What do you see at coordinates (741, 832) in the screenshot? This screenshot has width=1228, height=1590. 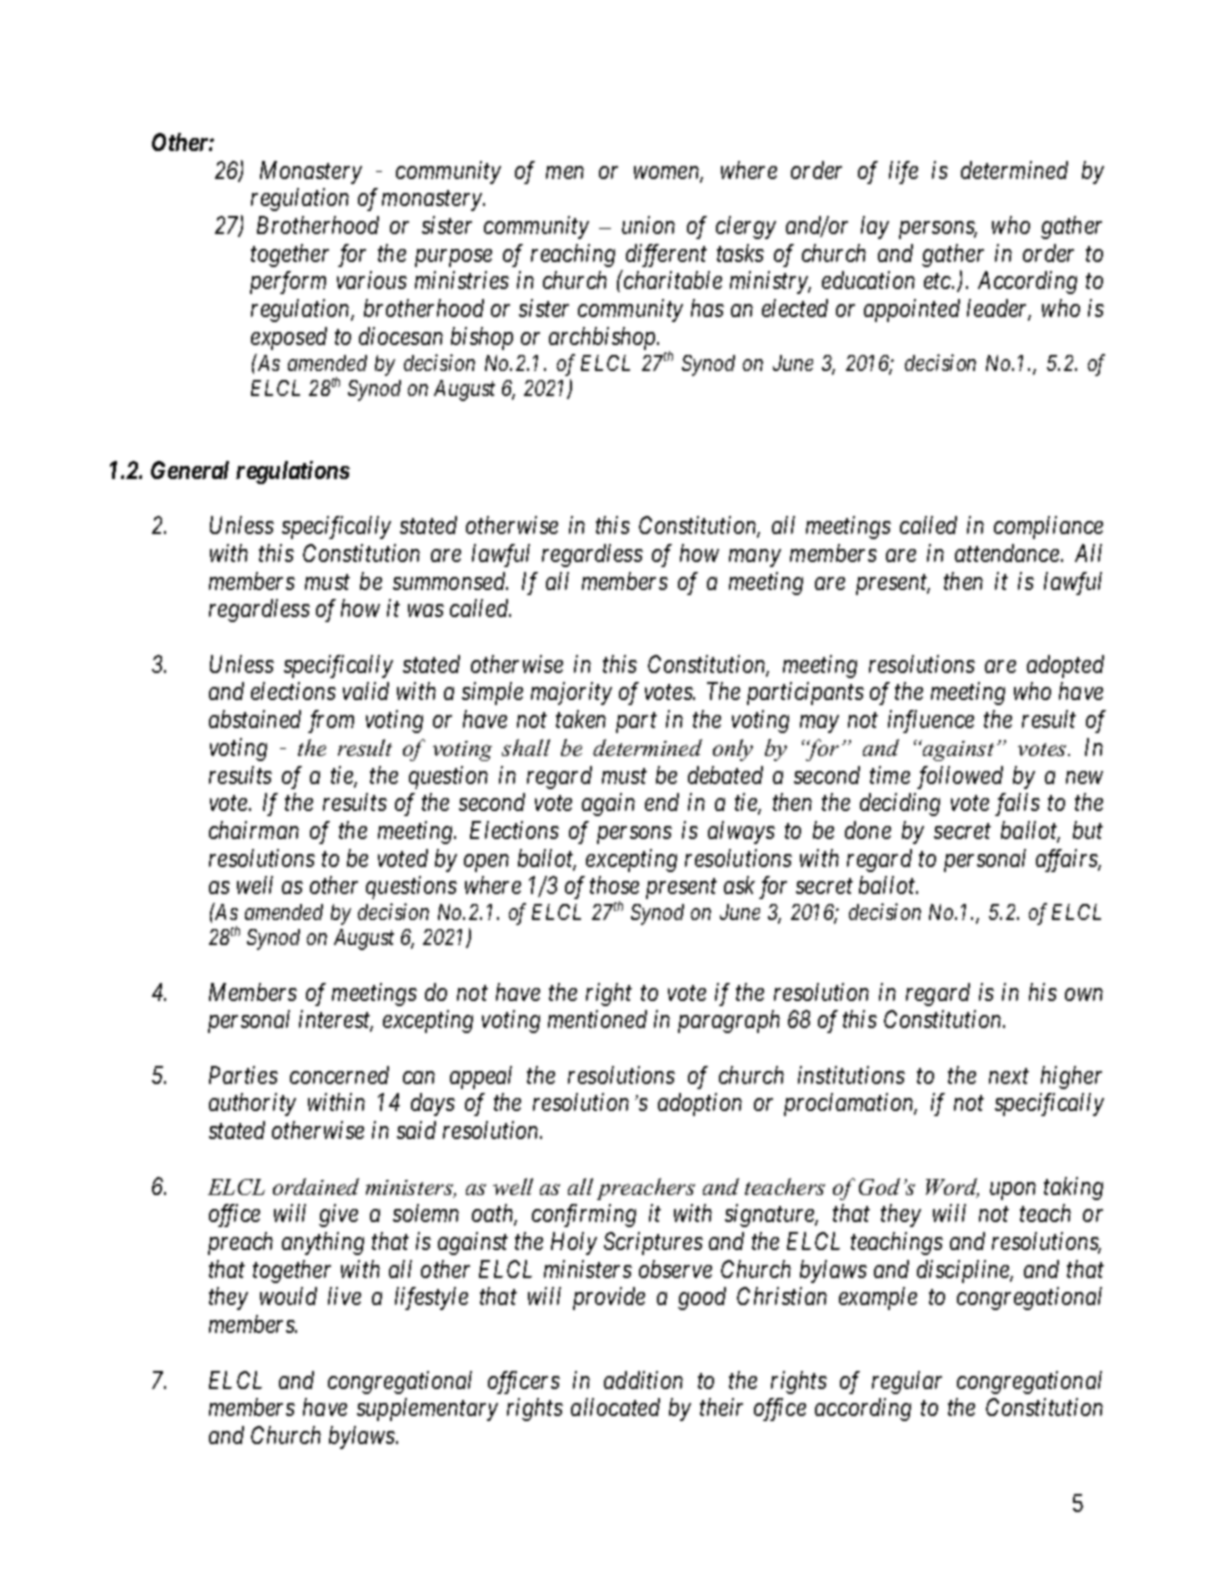 I see `always` at bounding box center [741, 832].
